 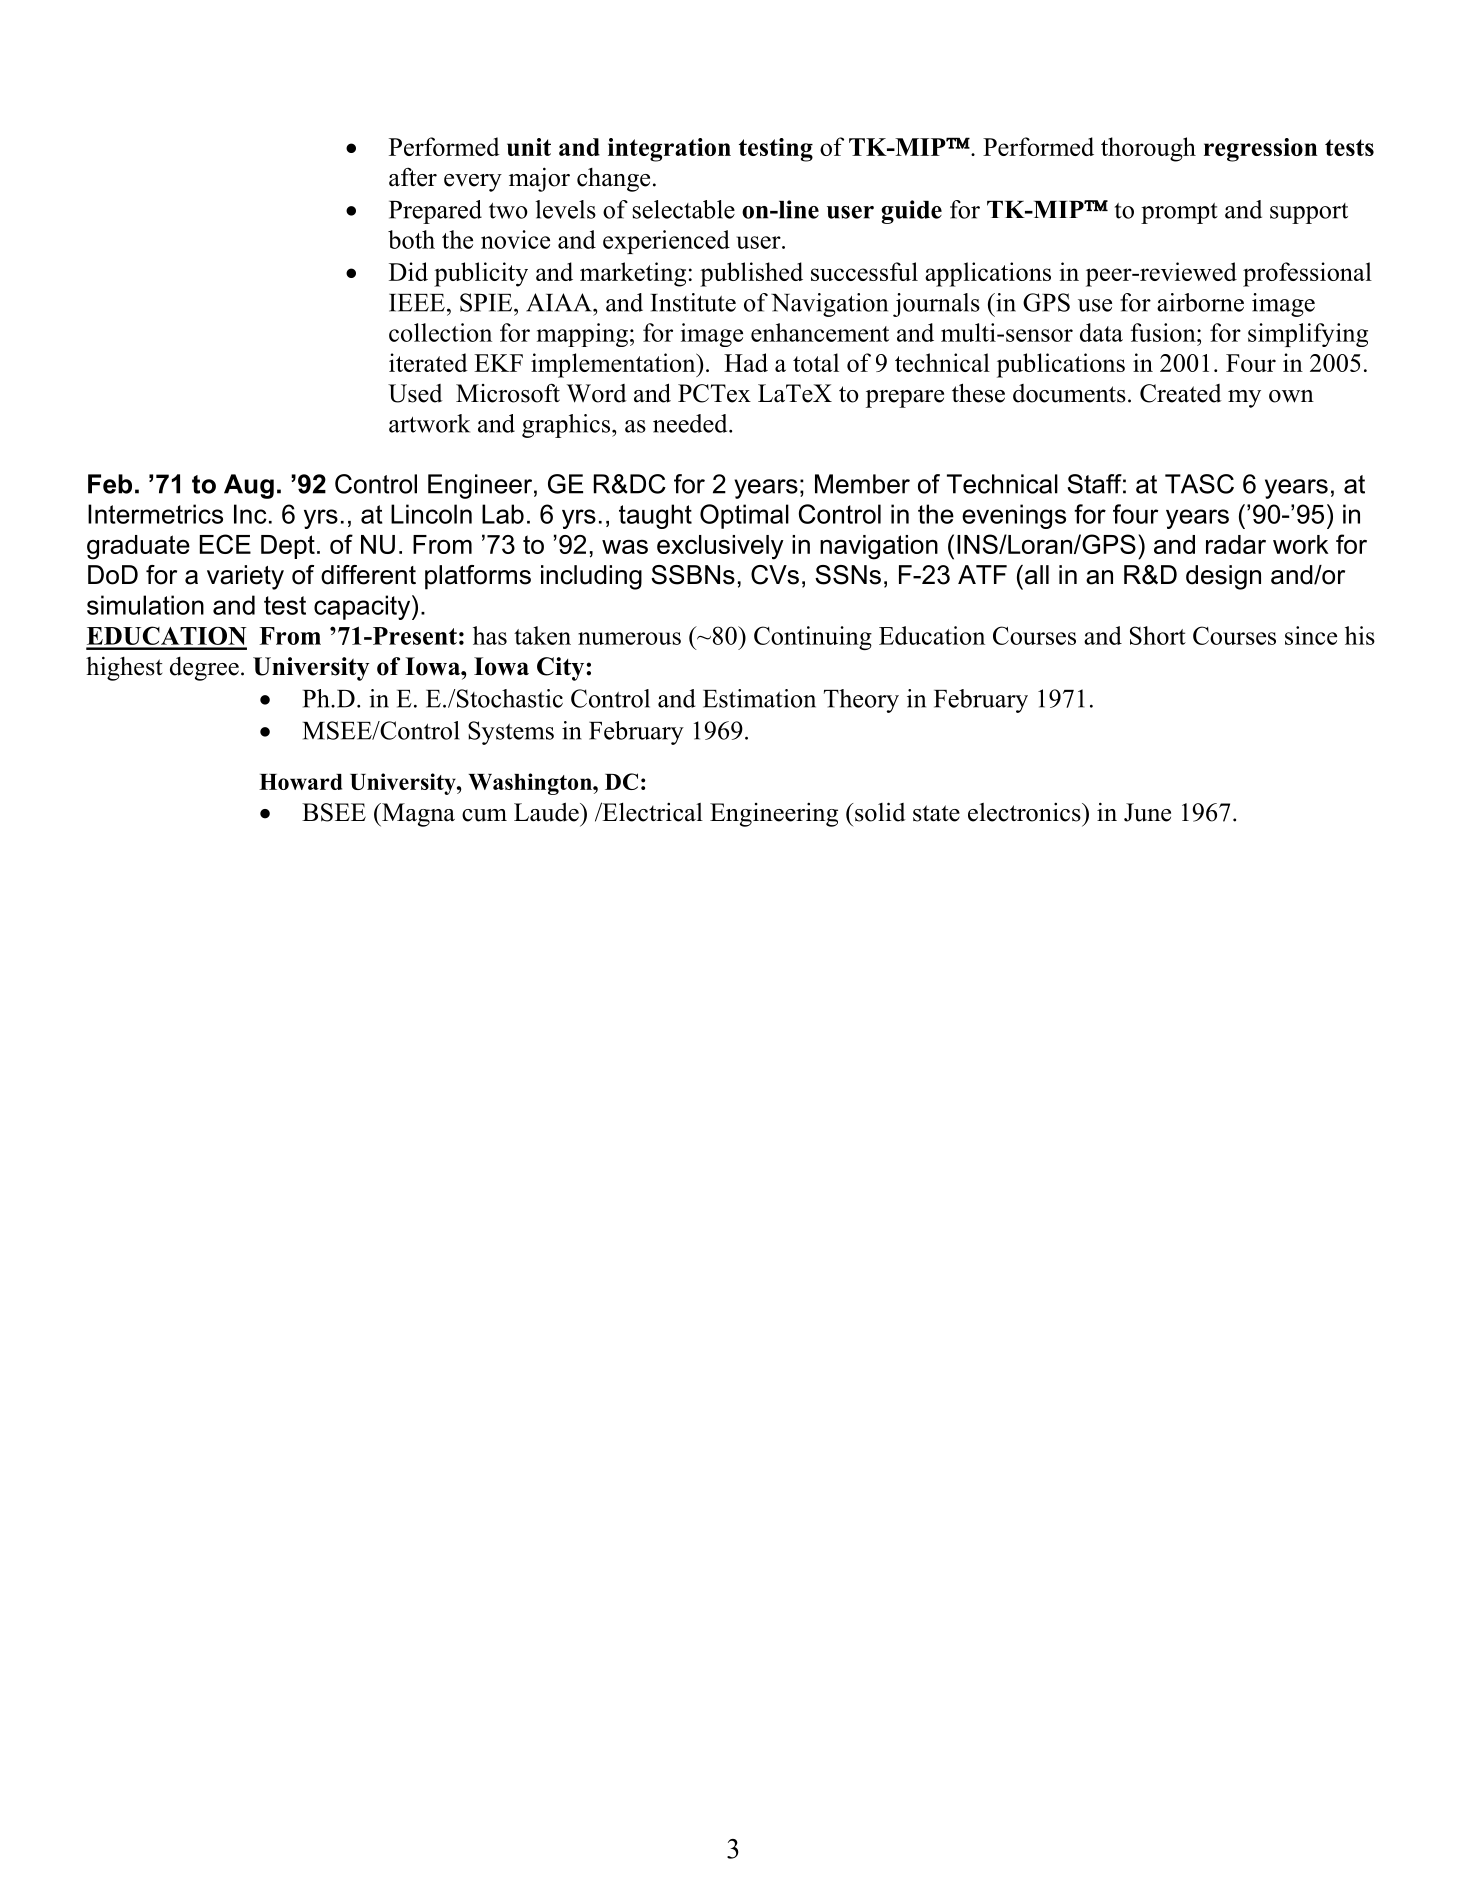 I want to click on Short, so click(x=1158, y=635).
